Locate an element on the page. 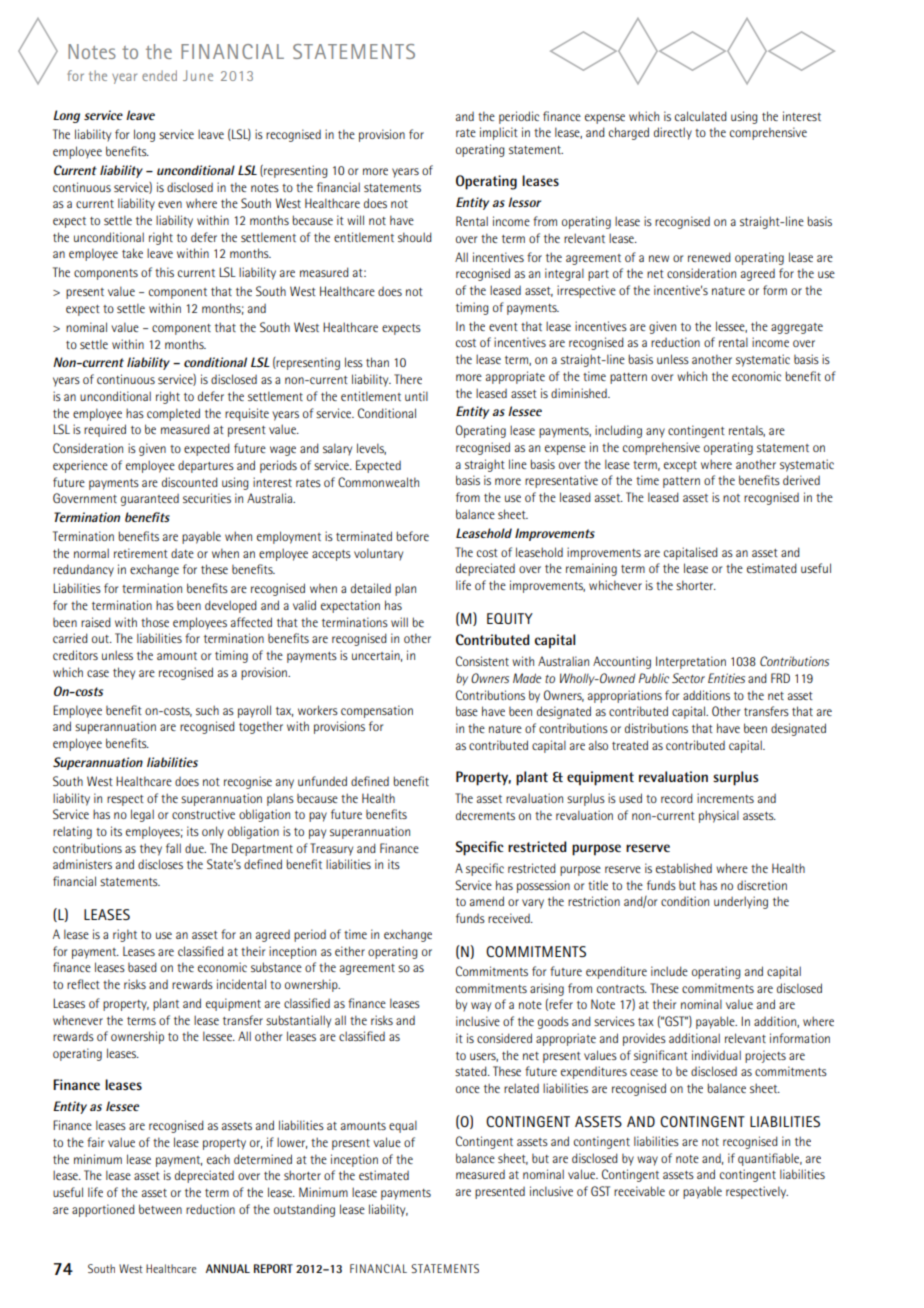 The width and height of the image is (924, 1308). Consistent is located at coordinates (482, 661).
